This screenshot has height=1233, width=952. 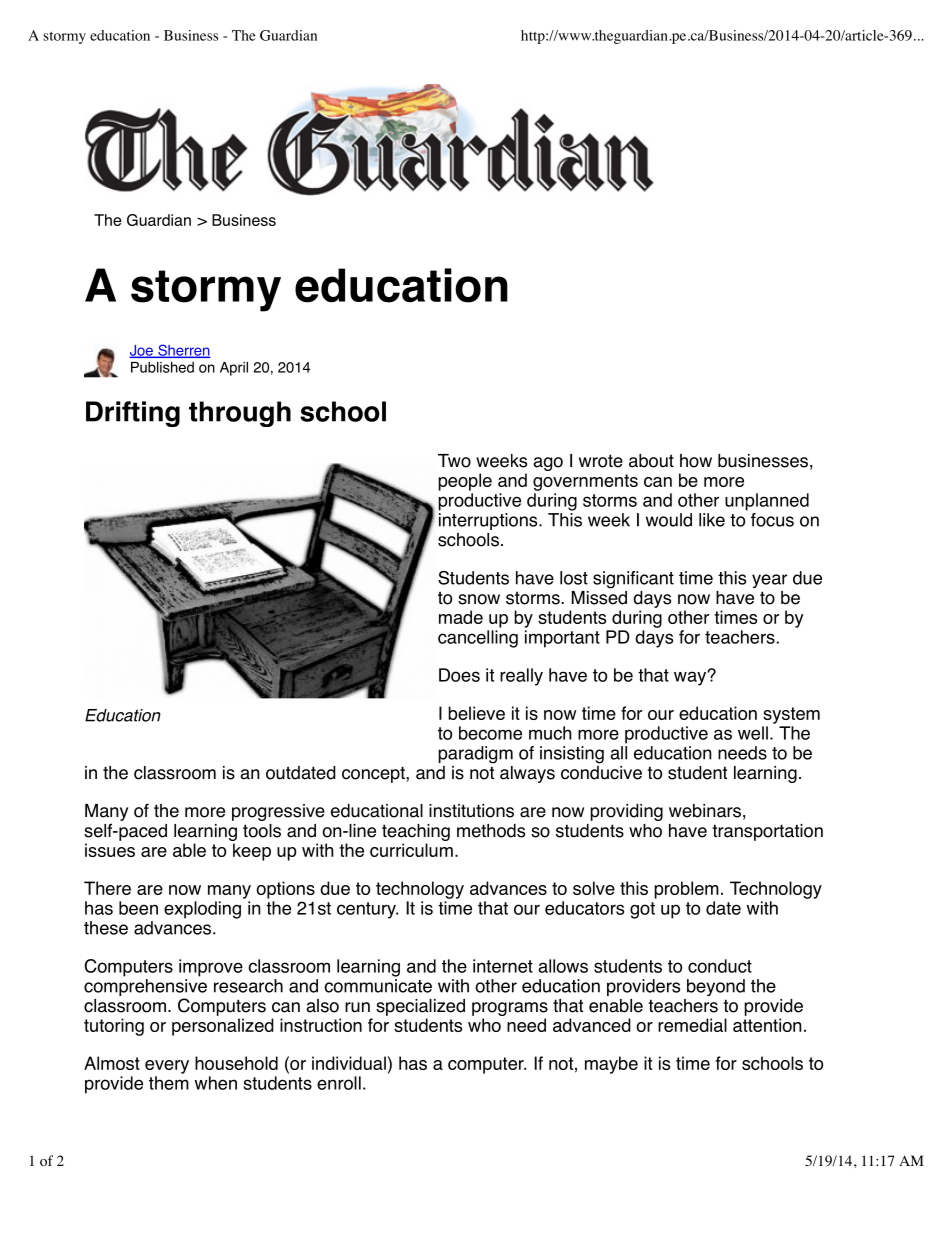 What do you see at coordinates (769, 581) in the screenshot?
I see `year` at bounding box center [769, 581].
